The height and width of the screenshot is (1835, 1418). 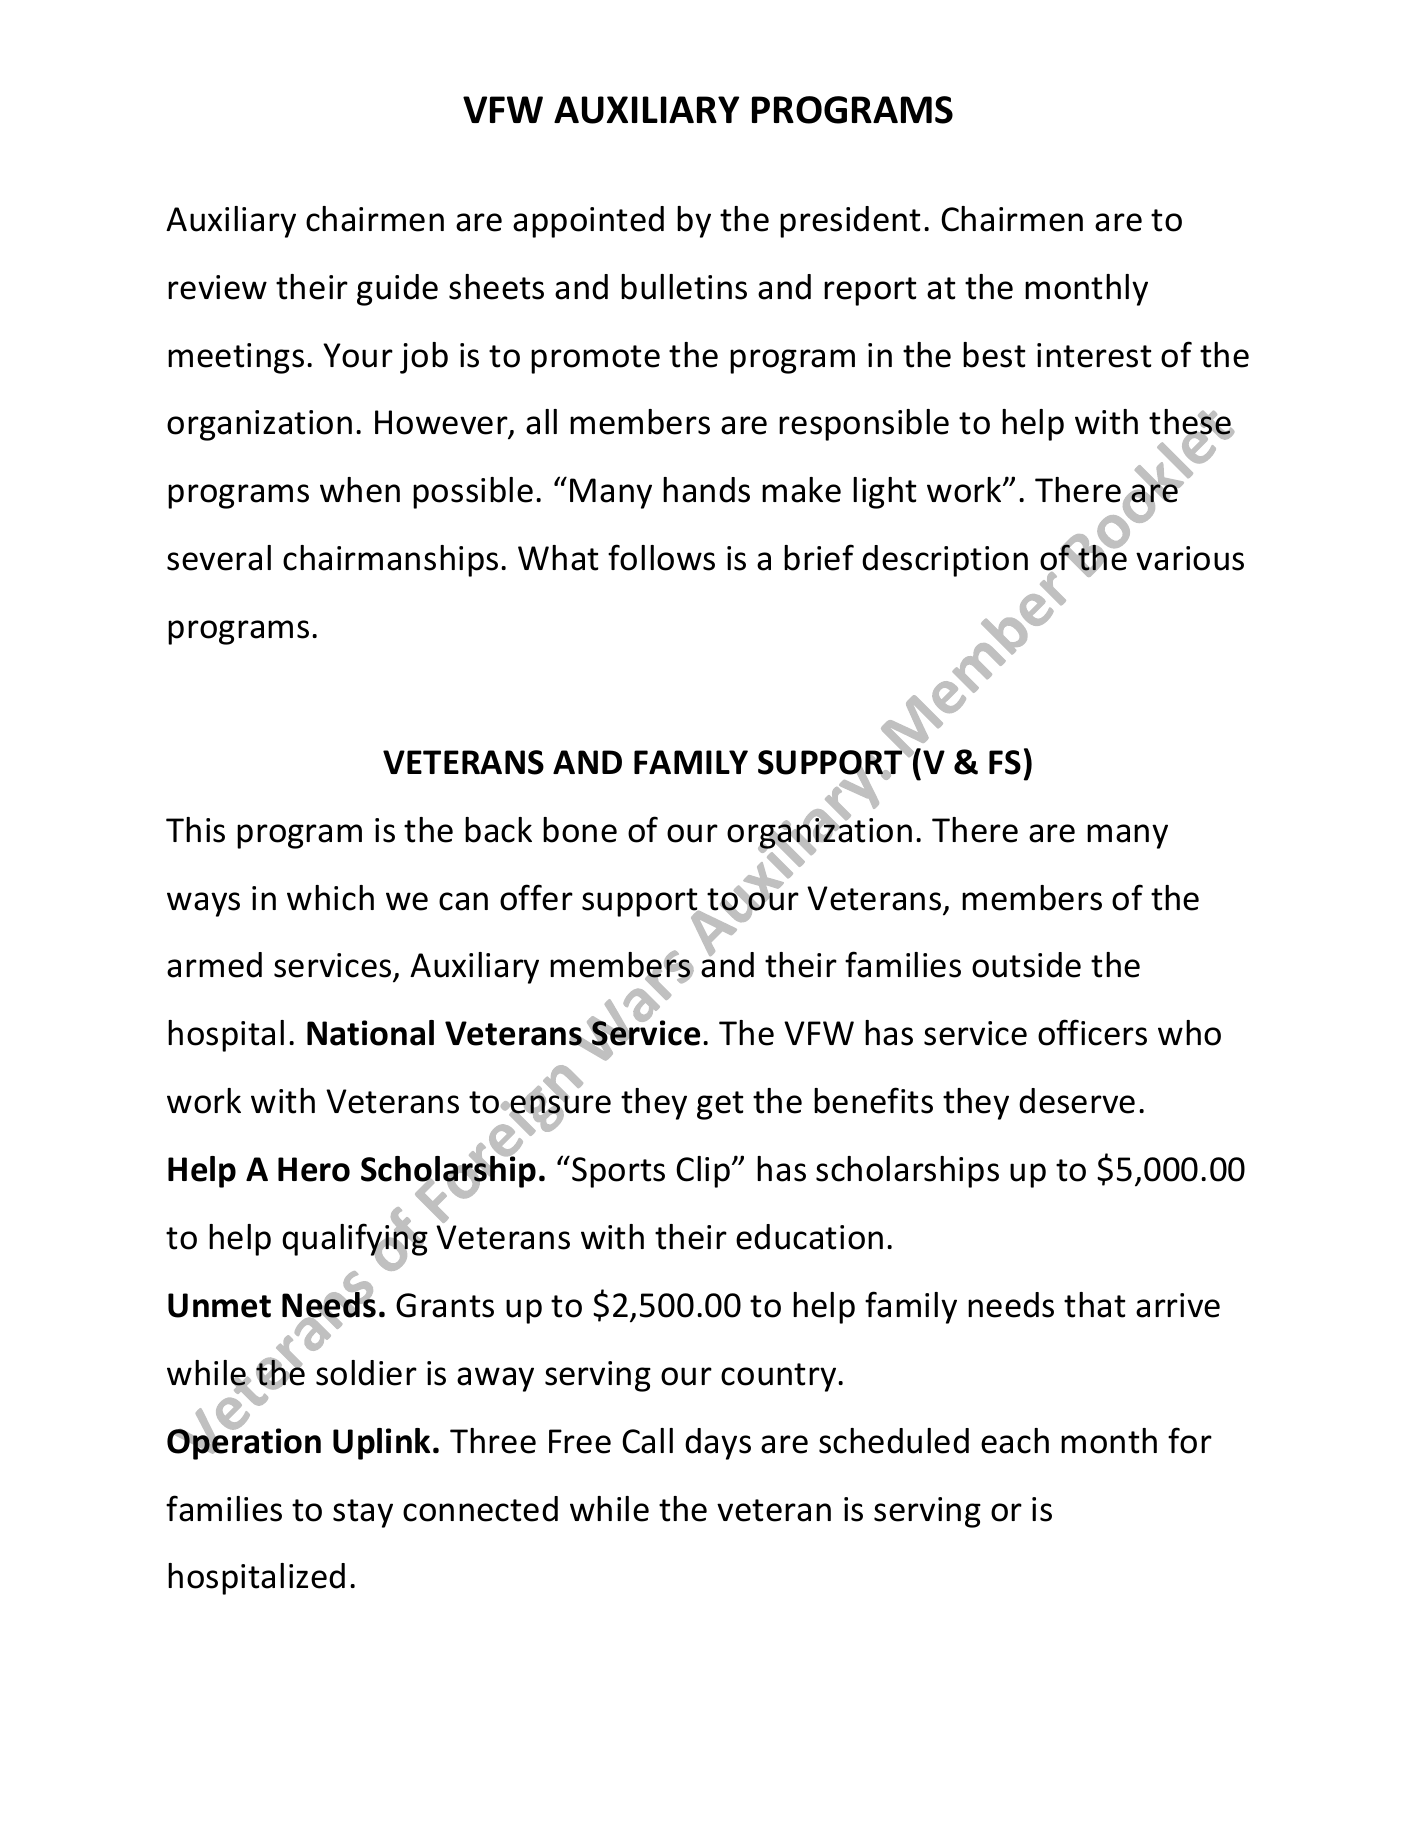 I want to click on guide, so click(x=397, y=290).
